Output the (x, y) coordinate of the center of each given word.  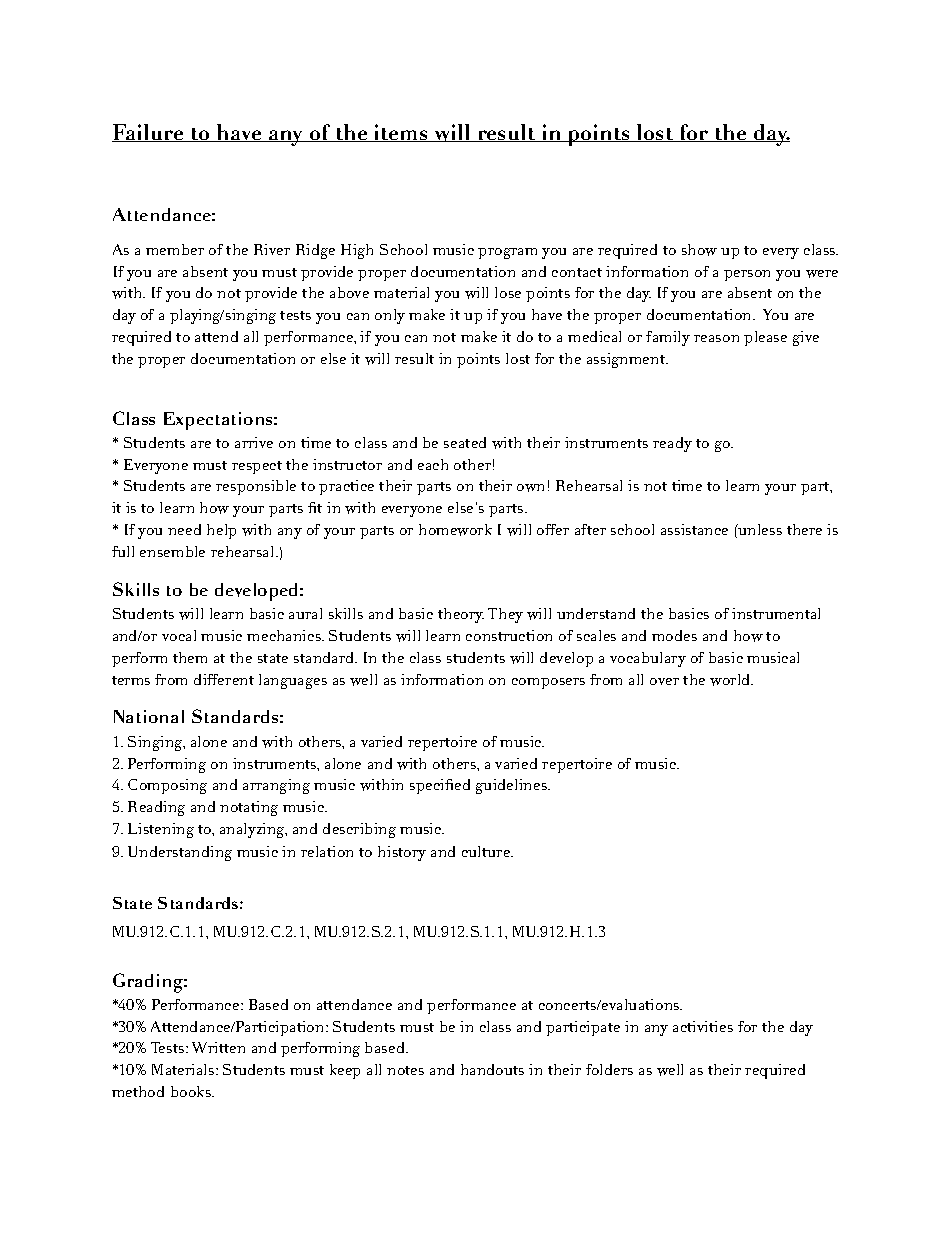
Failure (149, 133)
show (699, 250)
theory (461, 615)
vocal (179, 635)
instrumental (776, 613)
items (401, 133)
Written (218, 1047)
